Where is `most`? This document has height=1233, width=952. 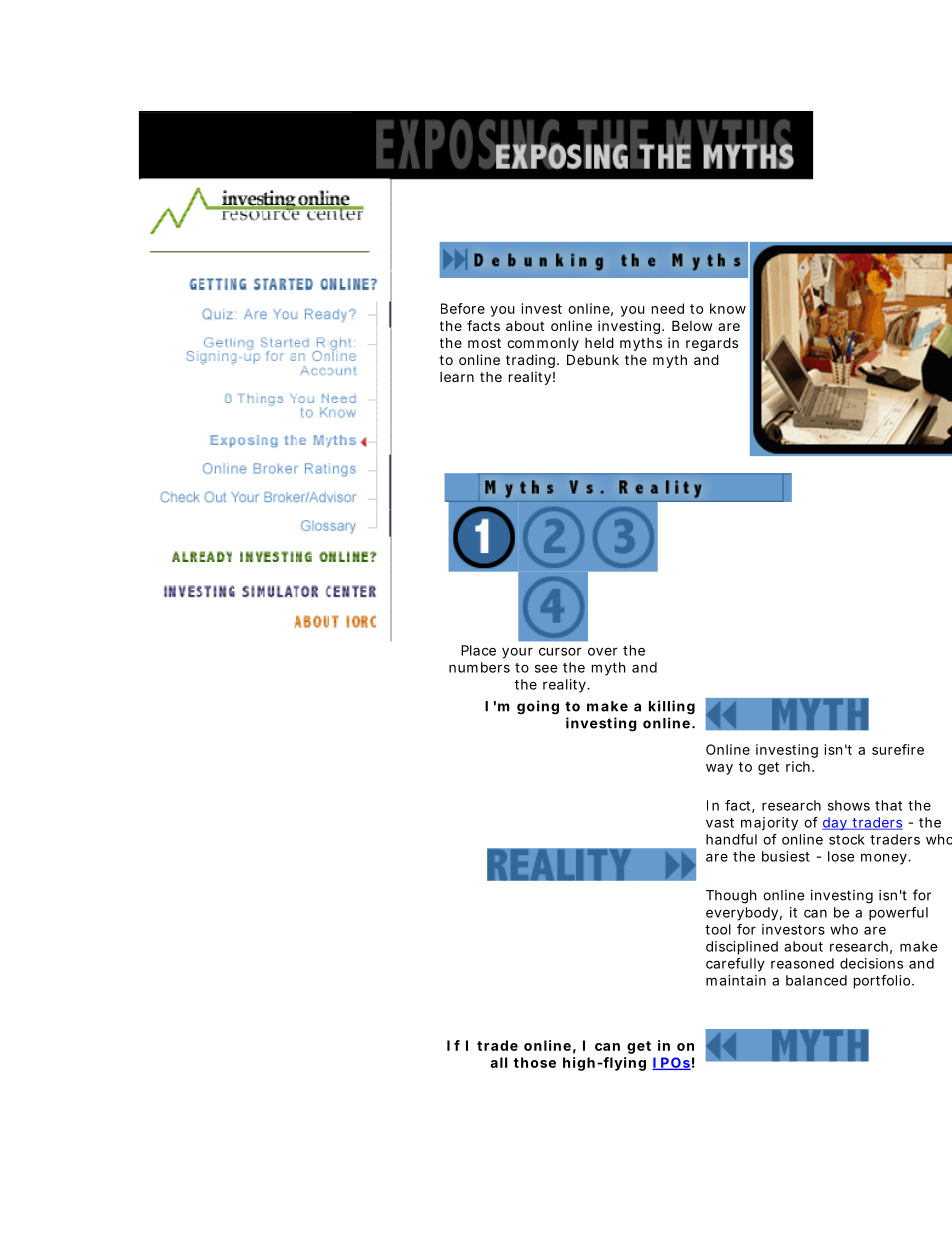 most is located at coordinates (484, 343).
